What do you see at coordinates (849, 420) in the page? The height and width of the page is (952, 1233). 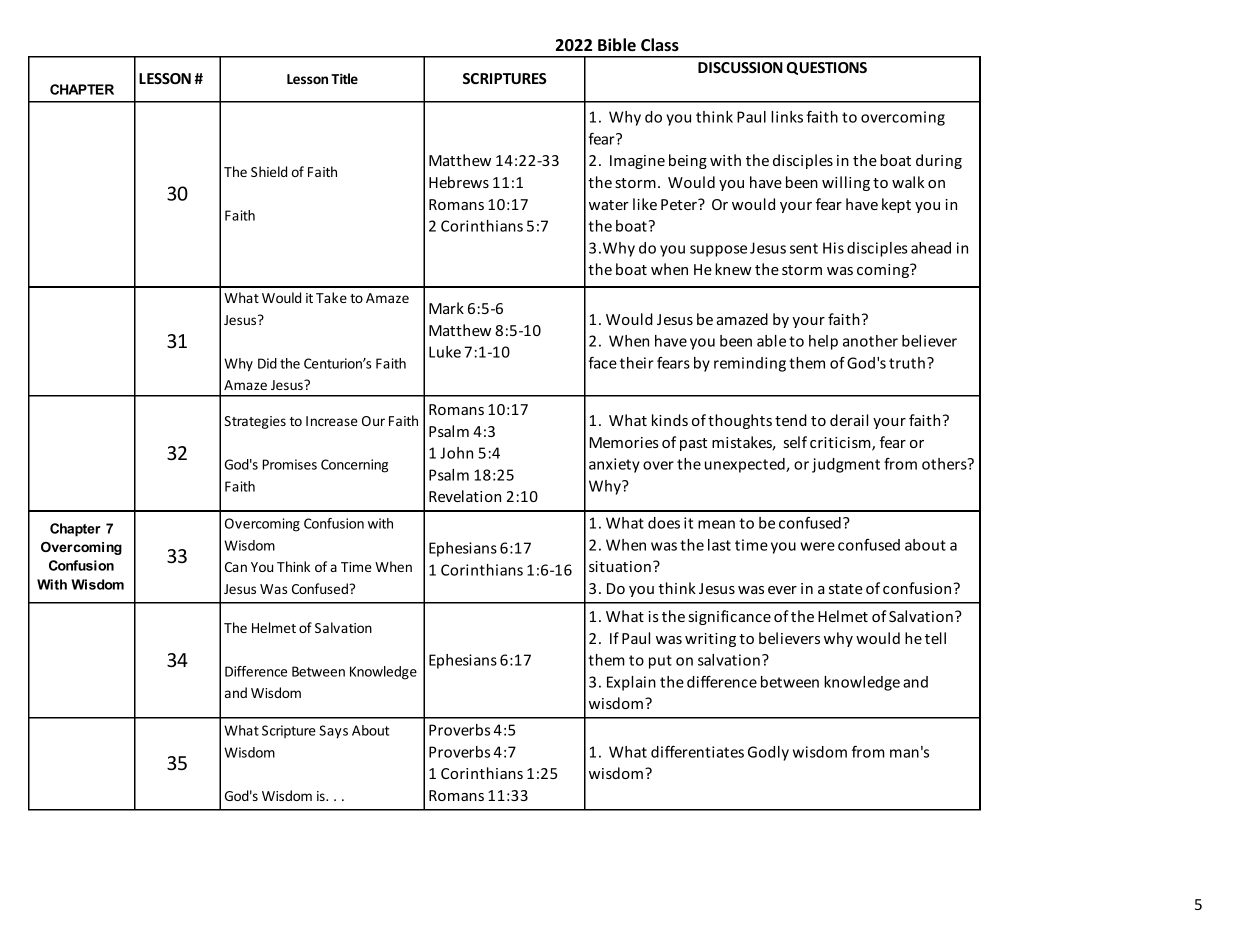 I see `derail` at bounding box center [849, 420].
